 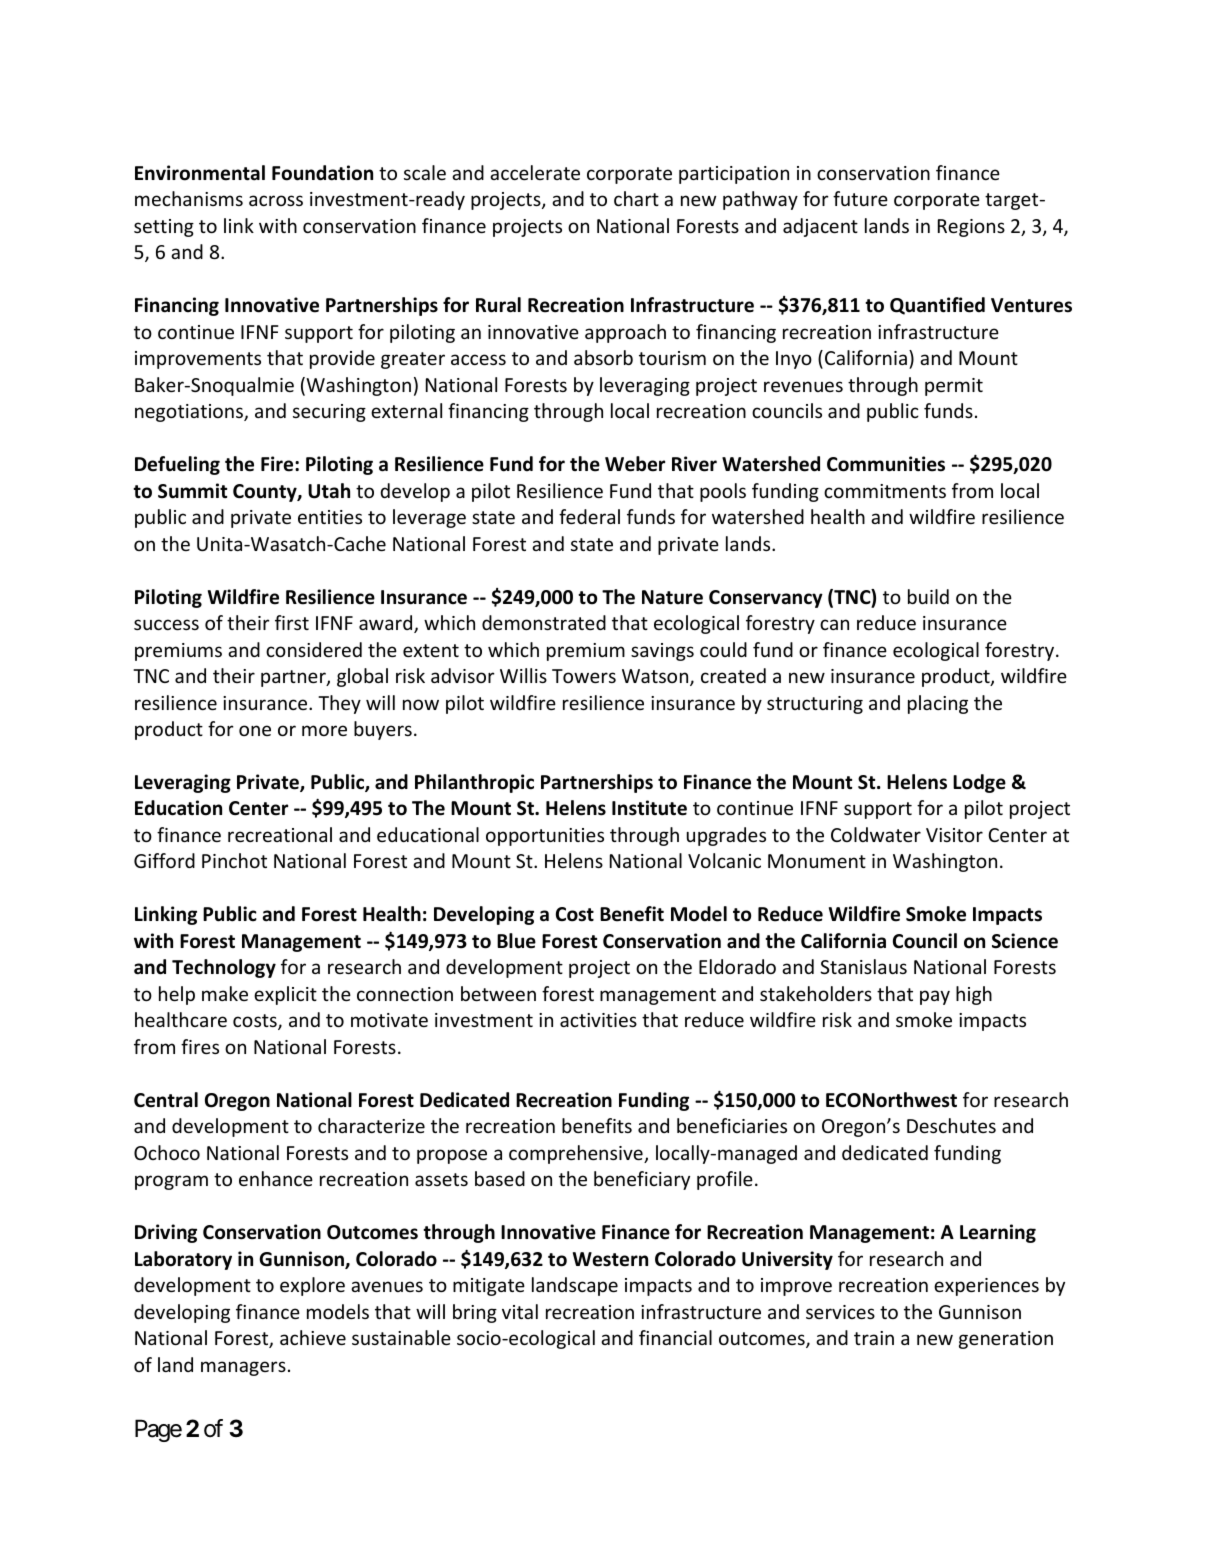 I want to click on across, so click(x=276, y=200).
